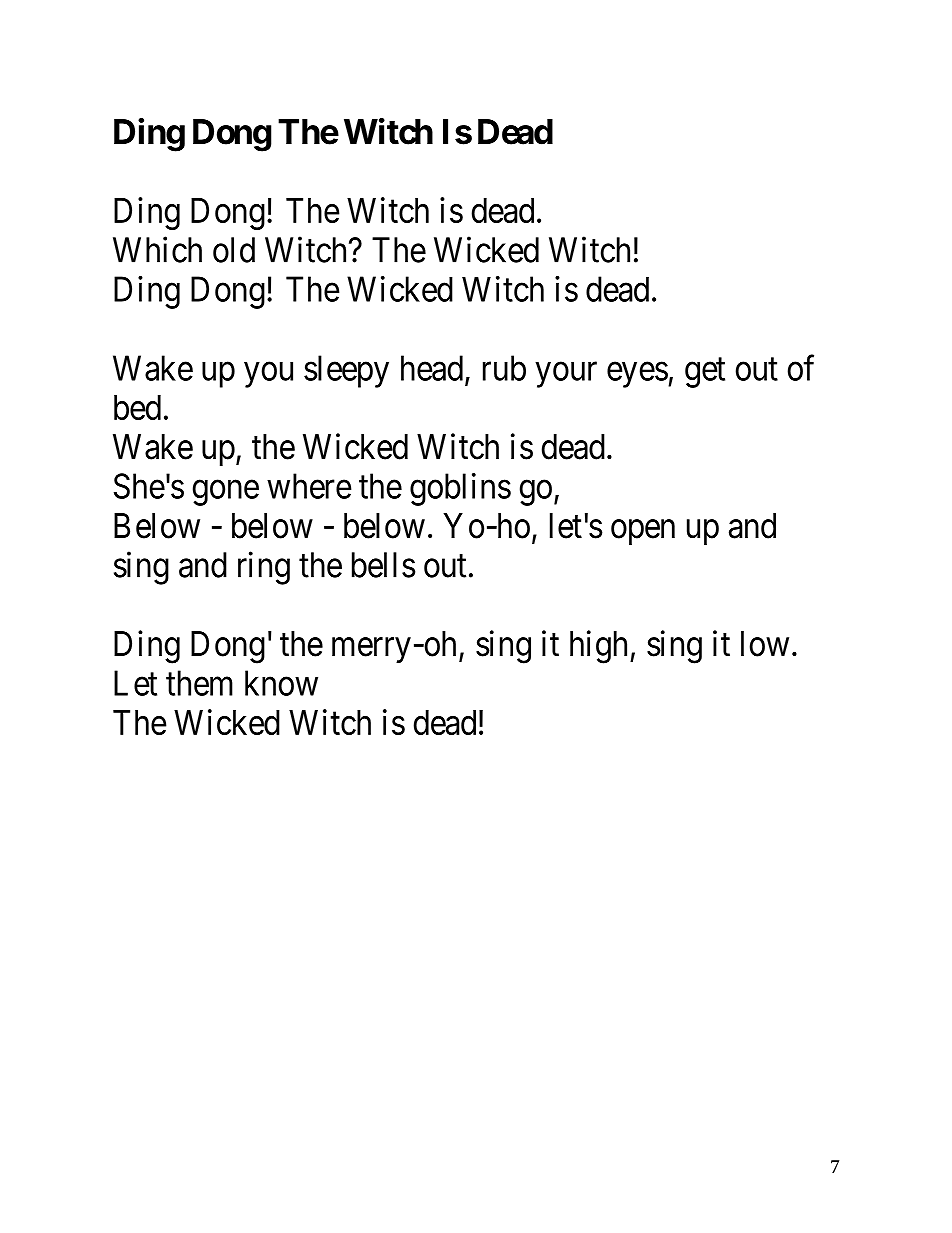 This page has width=952, height=1233. I want to click on goblins, so click(460, 489).
